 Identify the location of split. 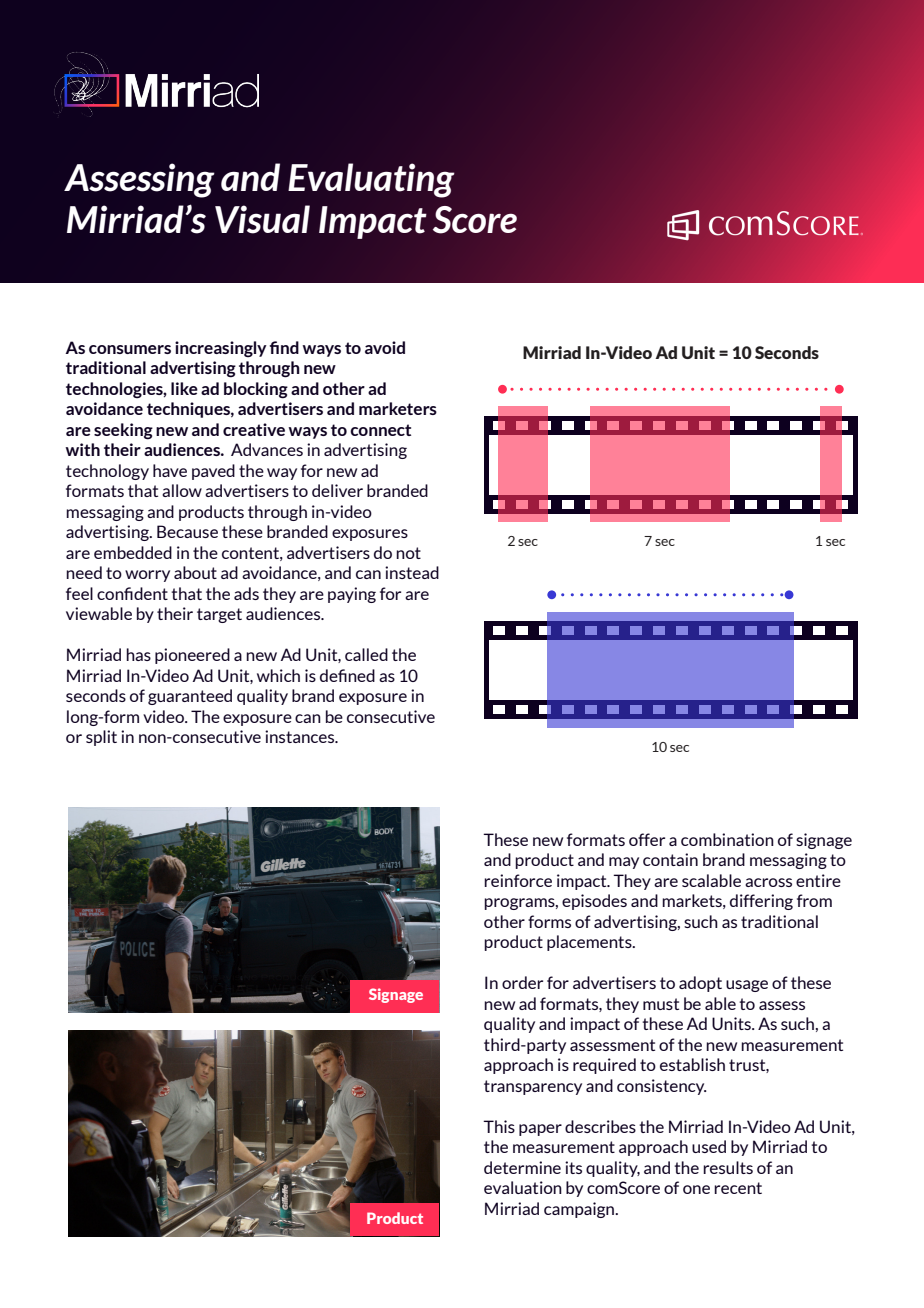
(101, 738).
